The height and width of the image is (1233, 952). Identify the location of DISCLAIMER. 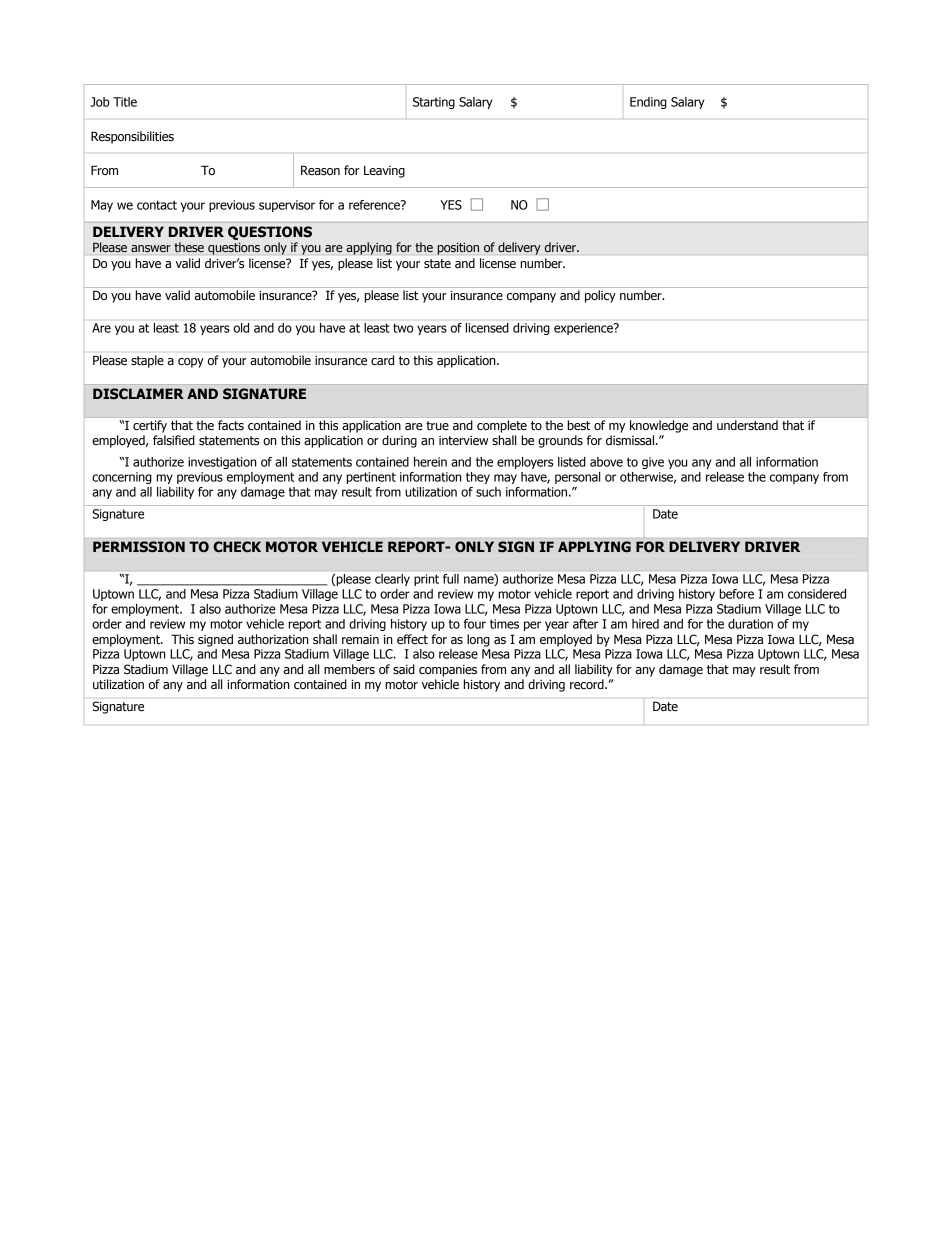
(138, 394).
